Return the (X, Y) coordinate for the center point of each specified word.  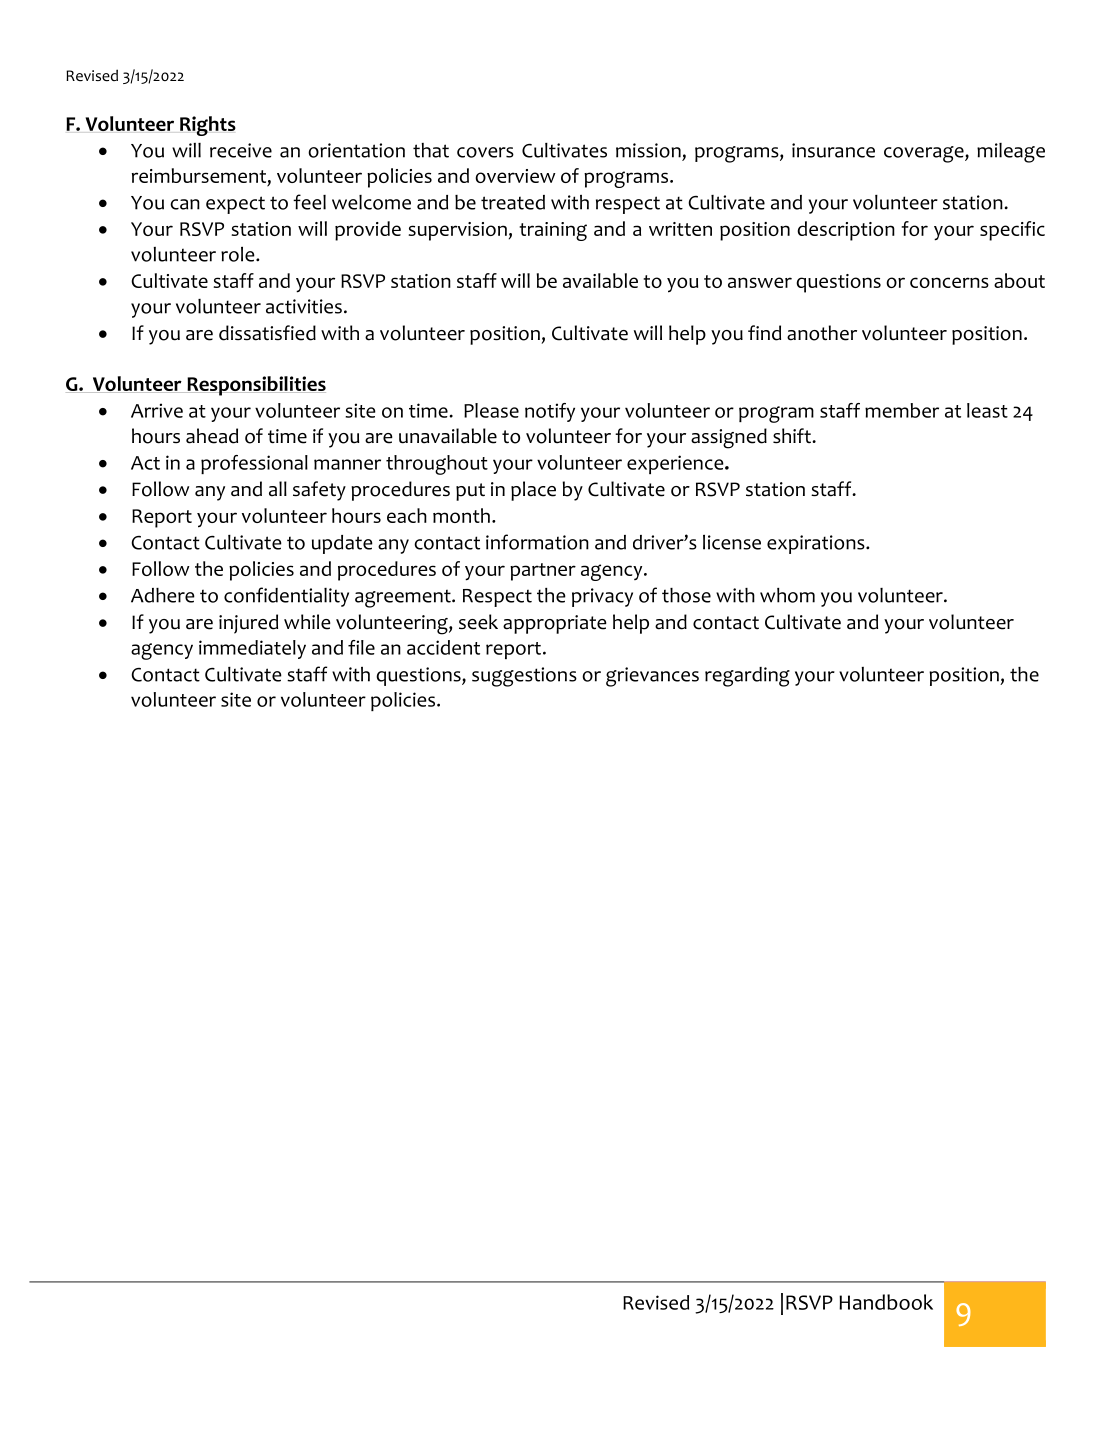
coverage (925, 154)
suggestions (524, 677)
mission (648, 150)
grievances (652, 677)
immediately (252, 649)
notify (550, 412)
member (902, 410)
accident (443, 647)
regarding (747, 677)
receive (241, 150)
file (361, 647)
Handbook (886, 1302)
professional (254, 464)
